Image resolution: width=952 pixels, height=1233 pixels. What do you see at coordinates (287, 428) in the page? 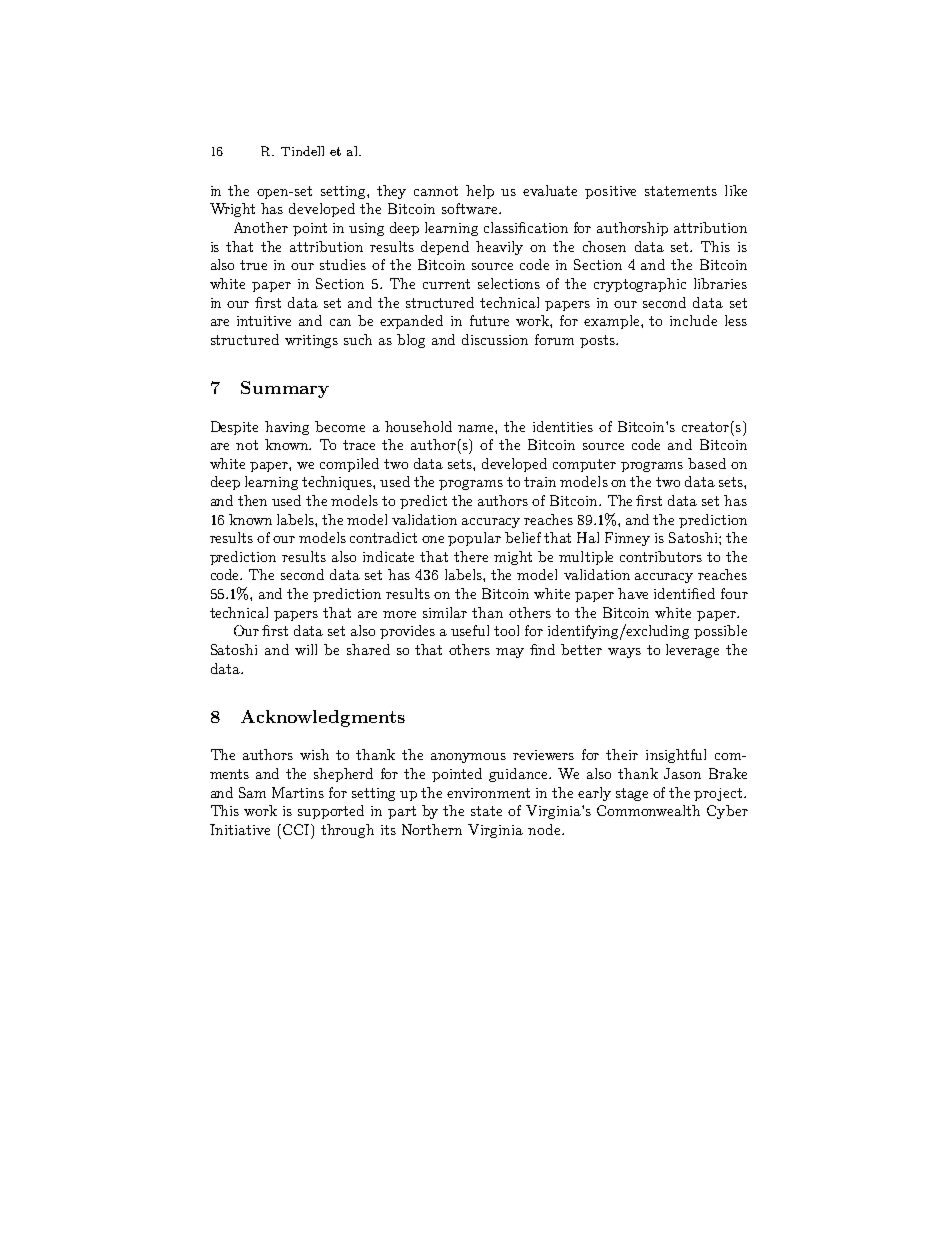
I see `having` at bounding box center [287, 428].
